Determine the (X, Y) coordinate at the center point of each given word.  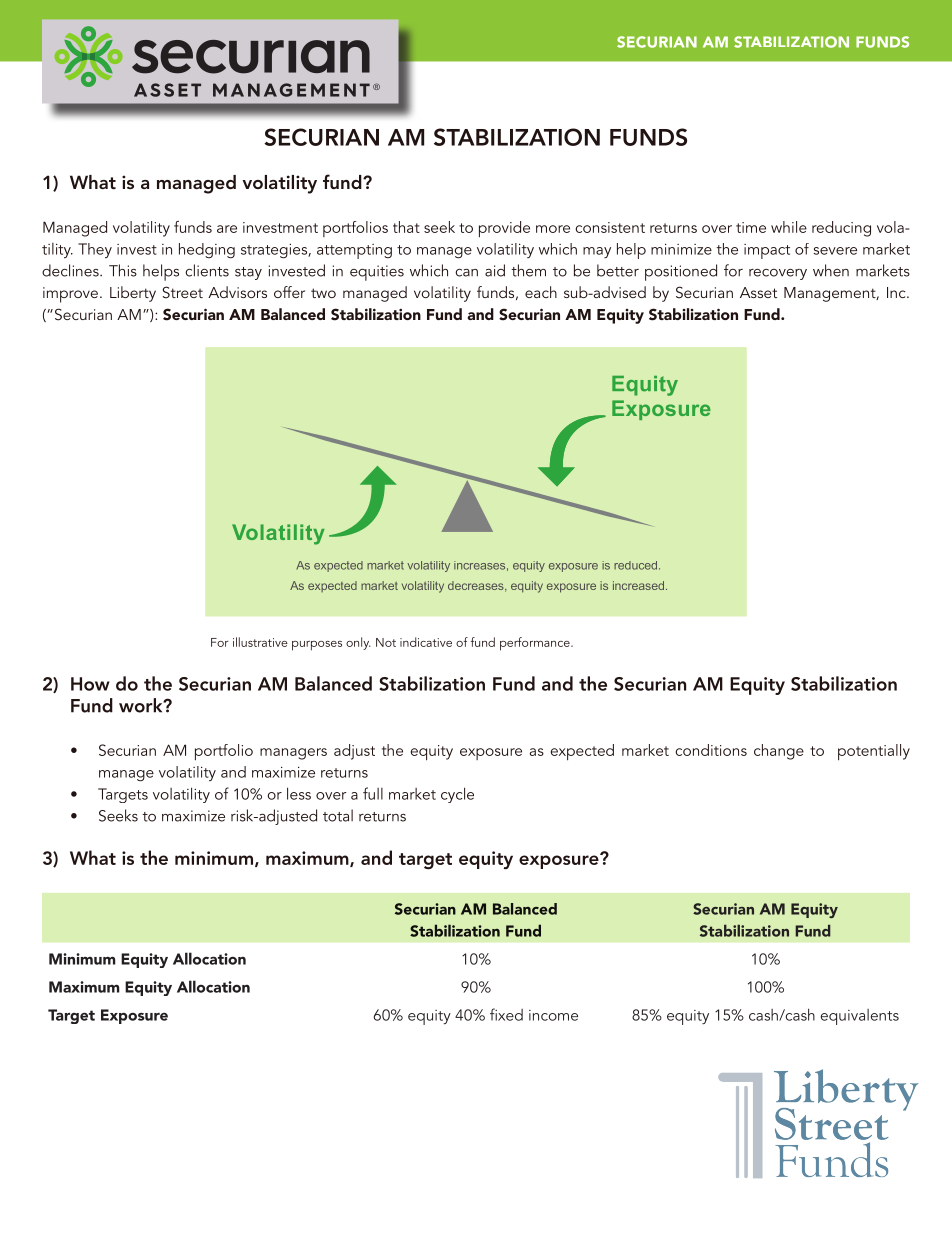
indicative (426, 642)
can (466, 273)
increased (638, 585)
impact (767, 251)
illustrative (260, 642)
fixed (506, 1014)
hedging (207, 251)
